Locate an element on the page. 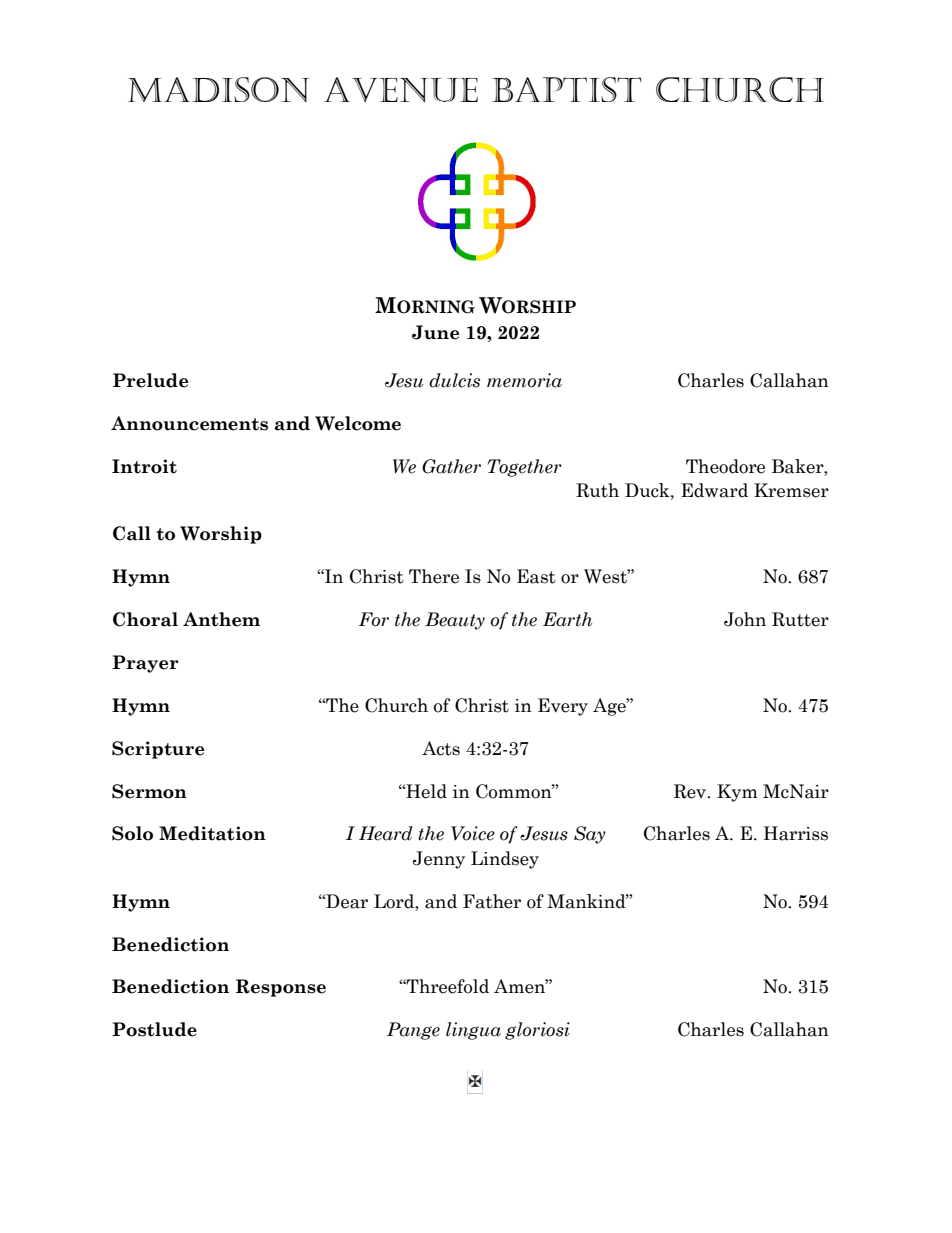 Image resolution: width=952 pixels, height=1233 pixels. Meditation is located at coordinates (212, 833).
